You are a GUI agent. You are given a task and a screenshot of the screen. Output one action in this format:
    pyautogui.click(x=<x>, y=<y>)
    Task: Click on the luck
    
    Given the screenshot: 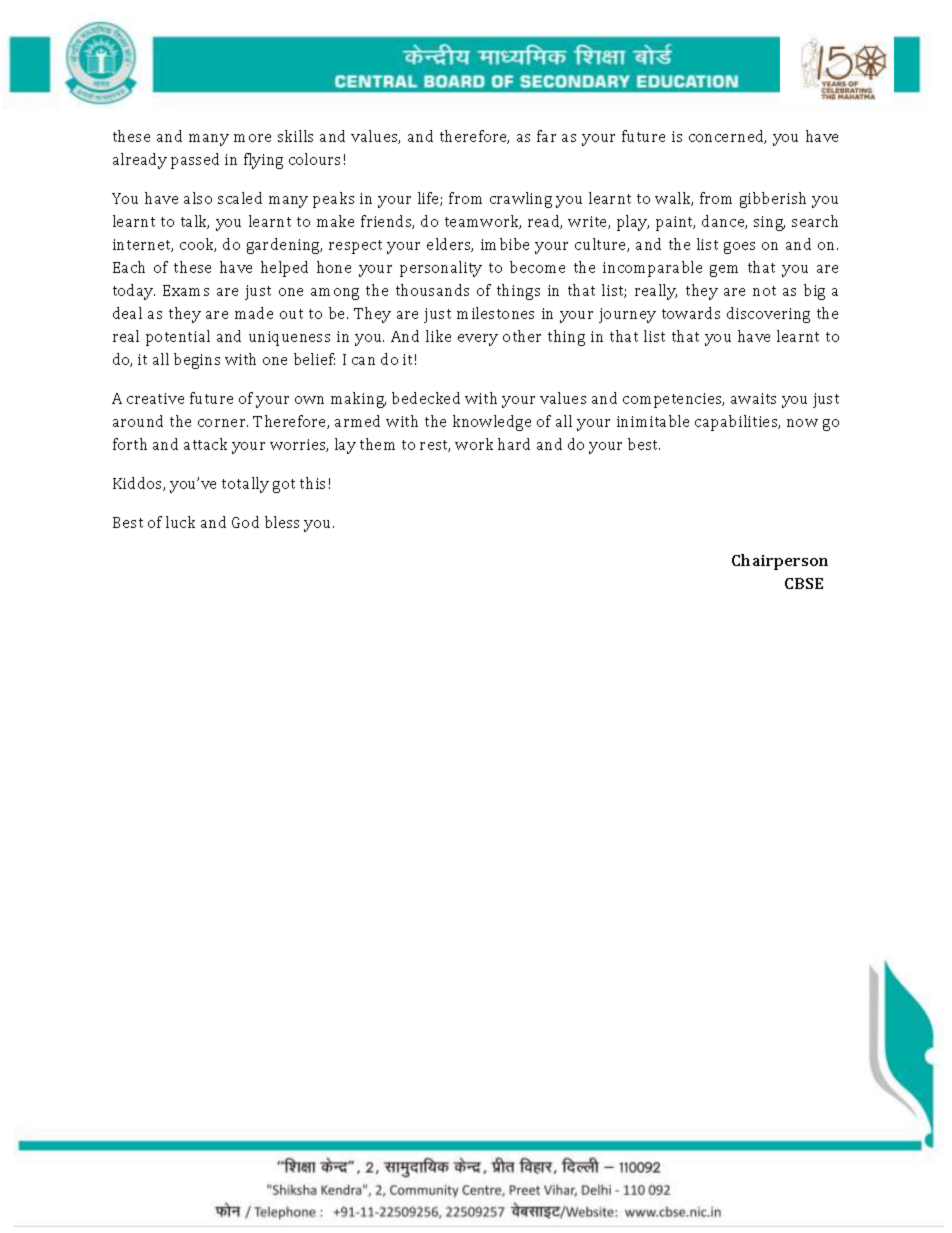 What is the action you would take?
    pyautogui.click(x=180, y=522)
